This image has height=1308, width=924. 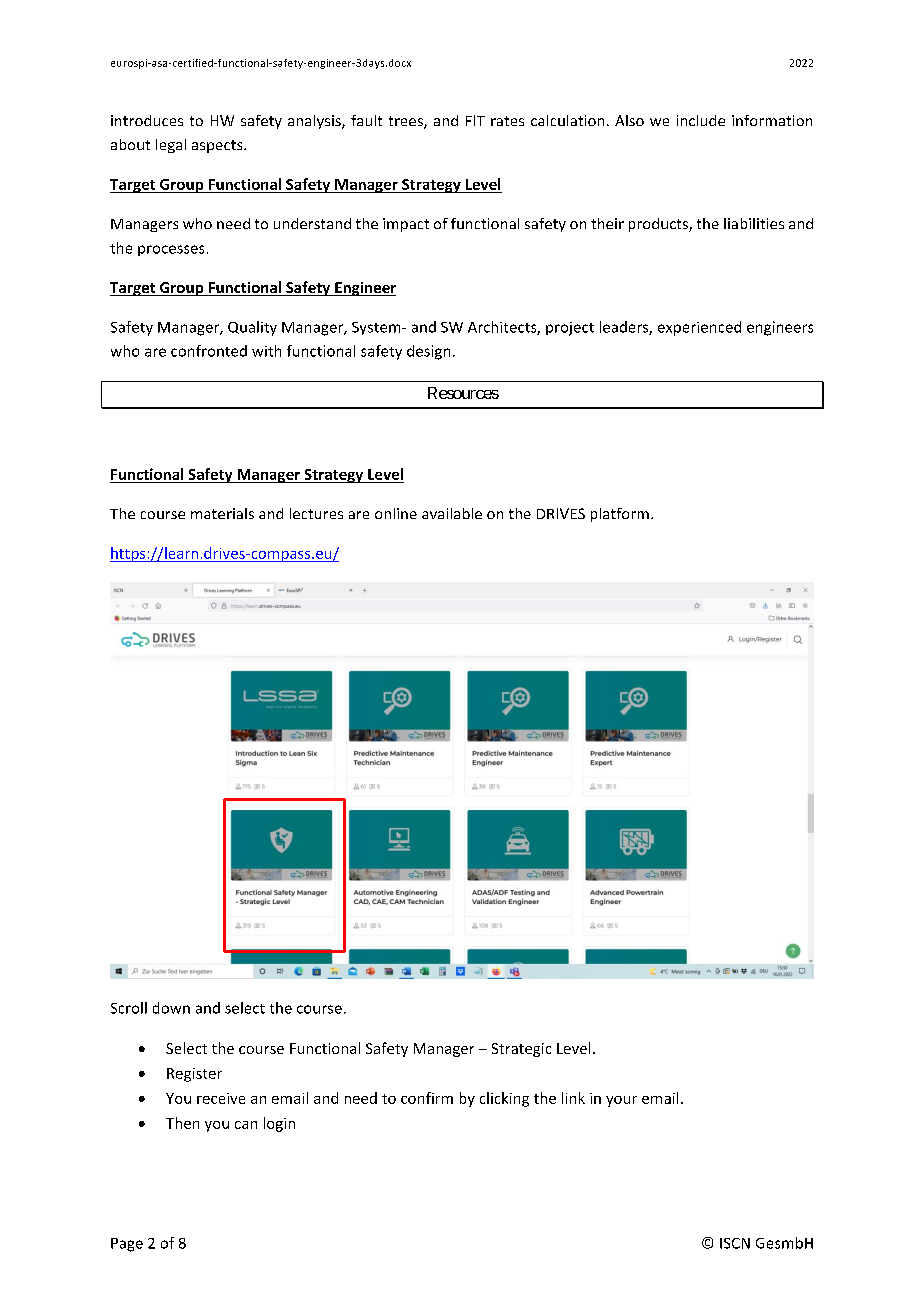 I want to click on your, so click(x=621, y=1101).
